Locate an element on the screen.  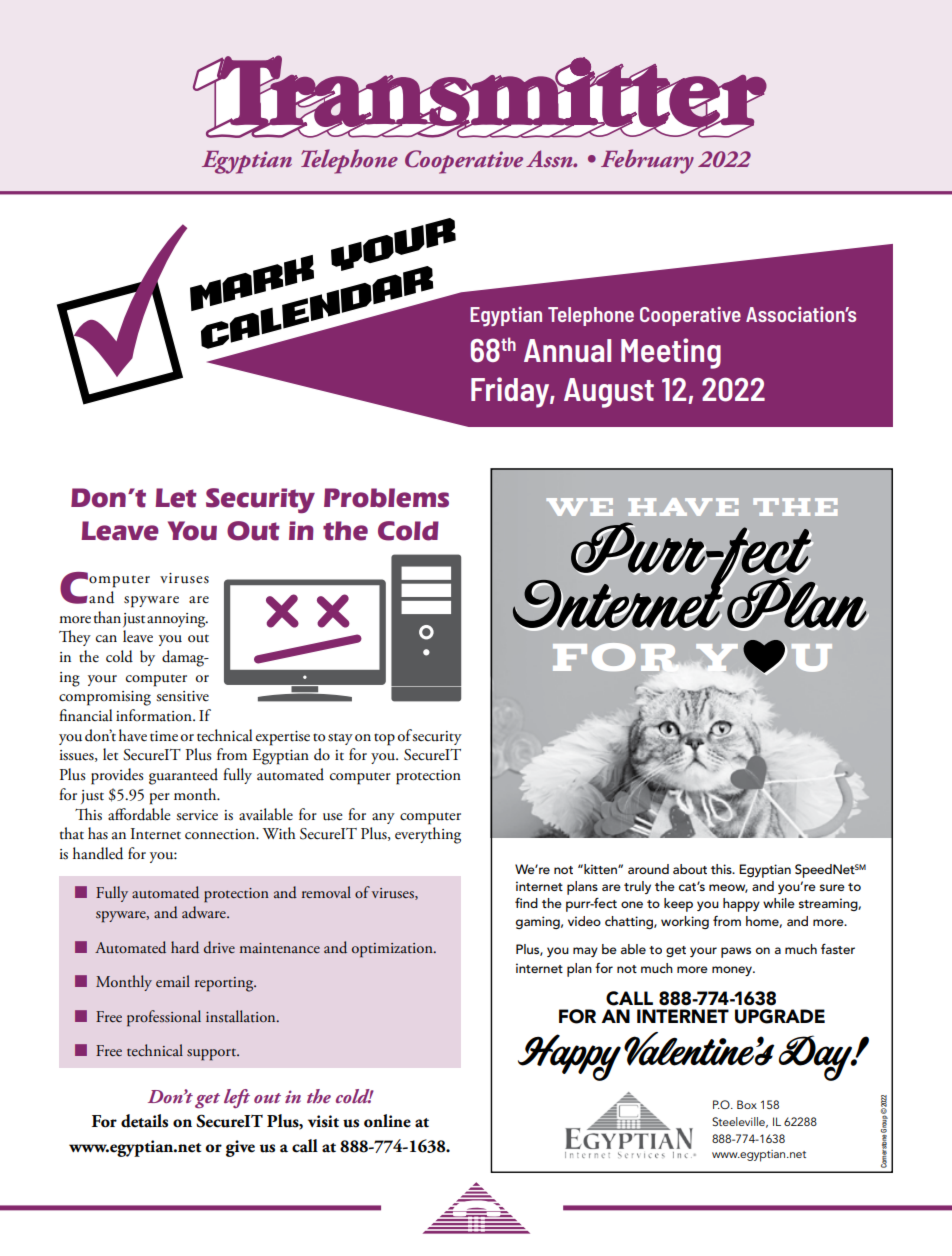
top is located at coordinates (384, 740).
